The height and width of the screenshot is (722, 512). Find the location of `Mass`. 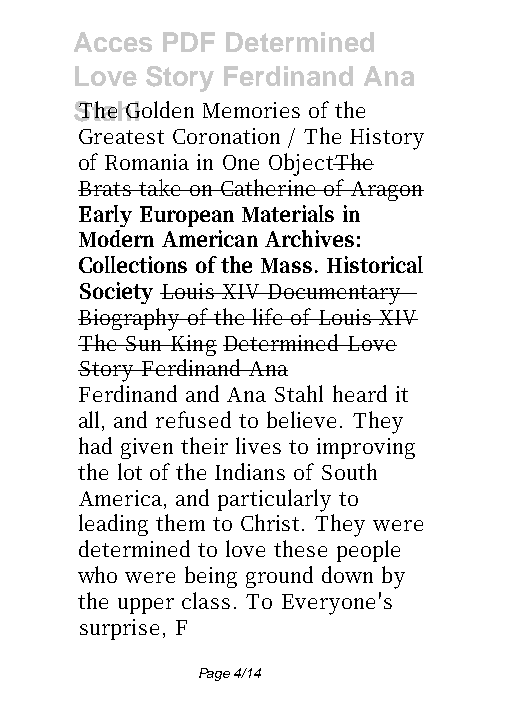

Mass is located at coordinates (286, 265).
